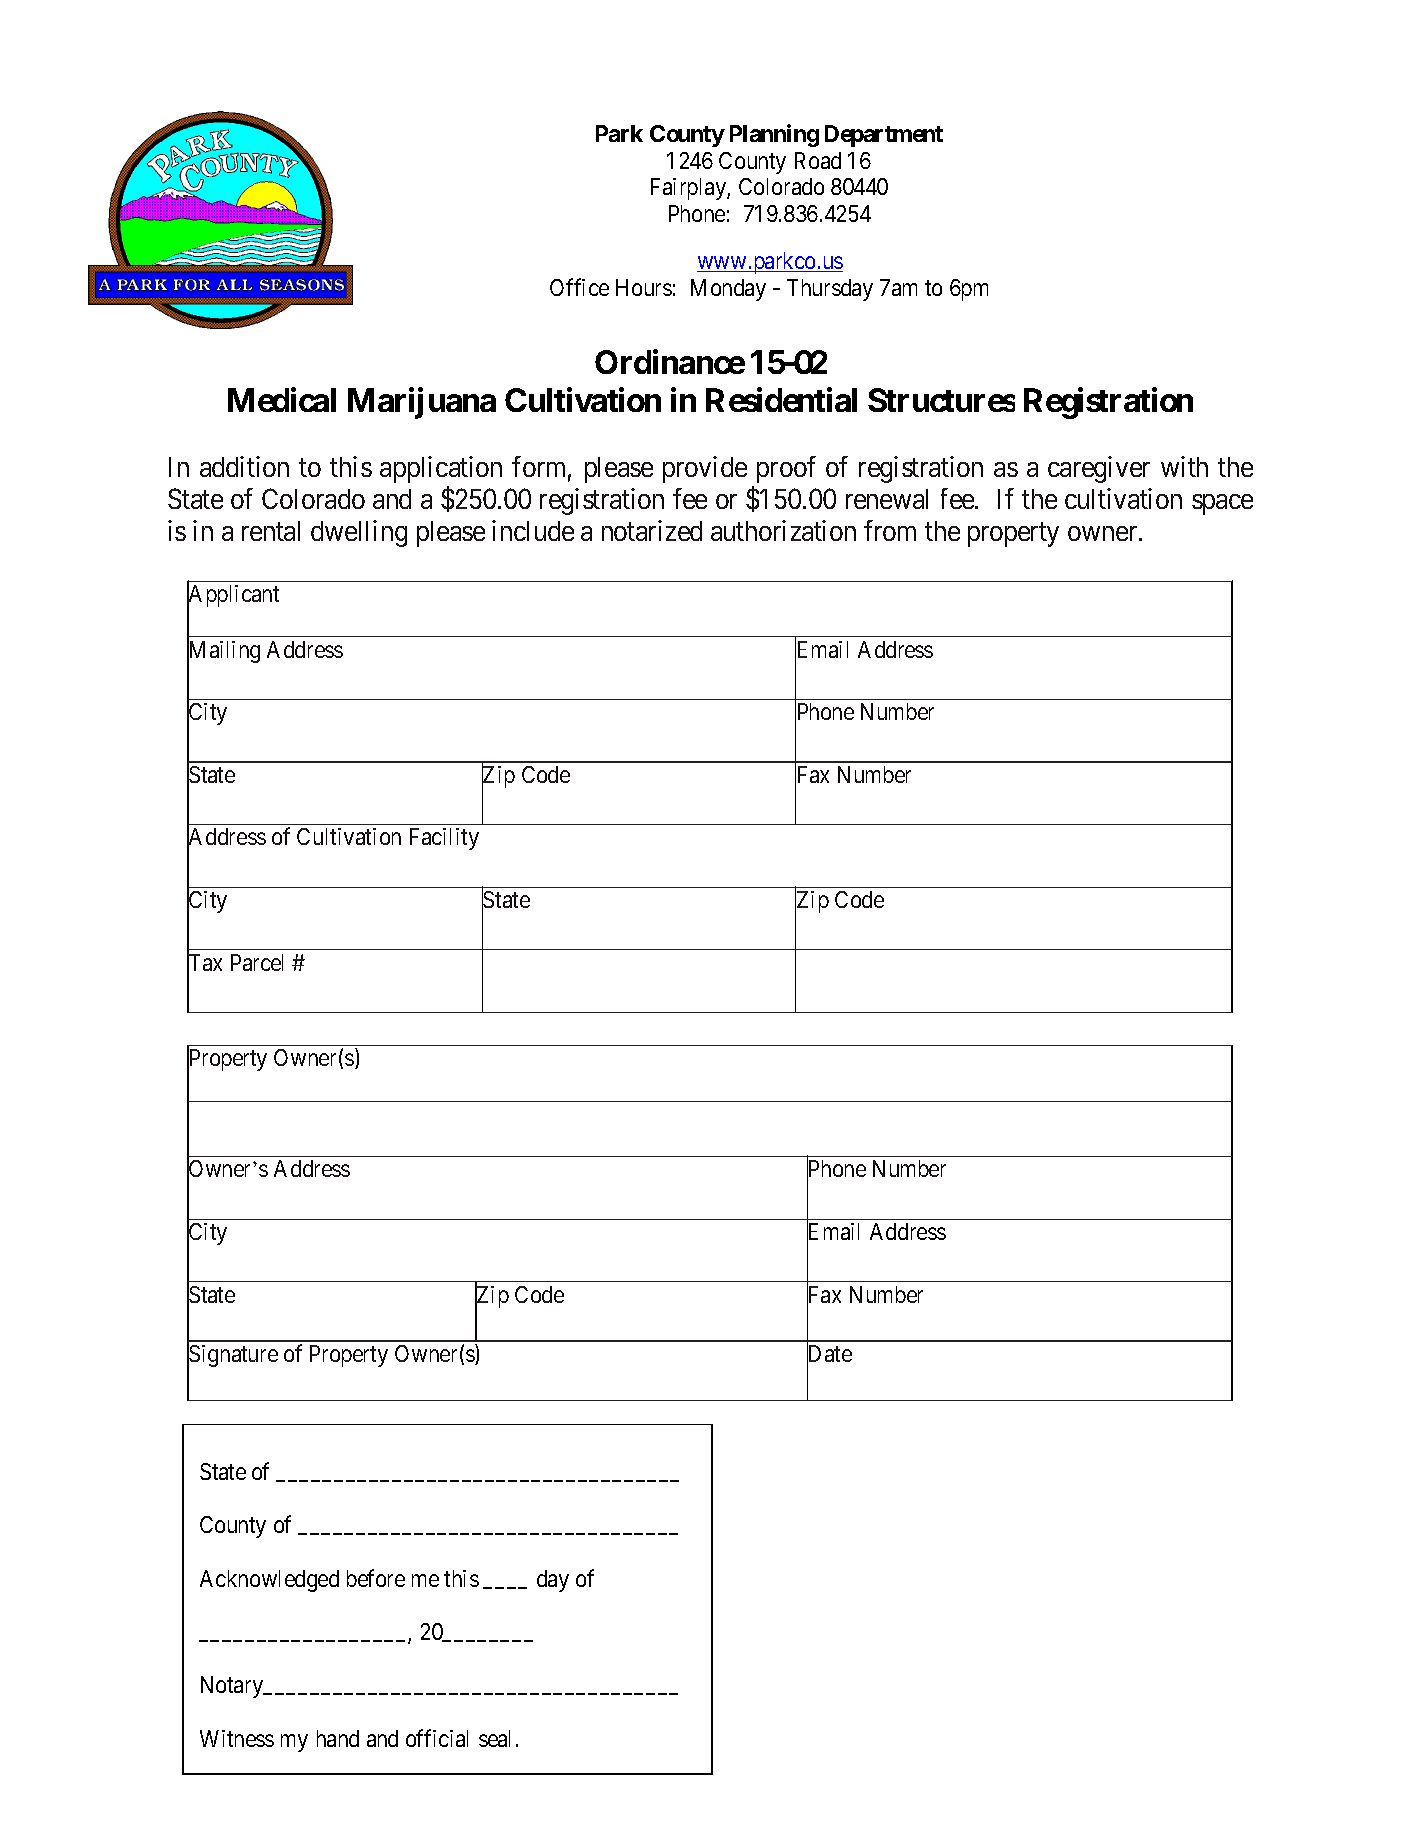 This screenshot has height=1837, width=1420. What do you see at coordinates (338, 1738) in the screenshot?
I see `hand` at bounding box center [338, 1738].
